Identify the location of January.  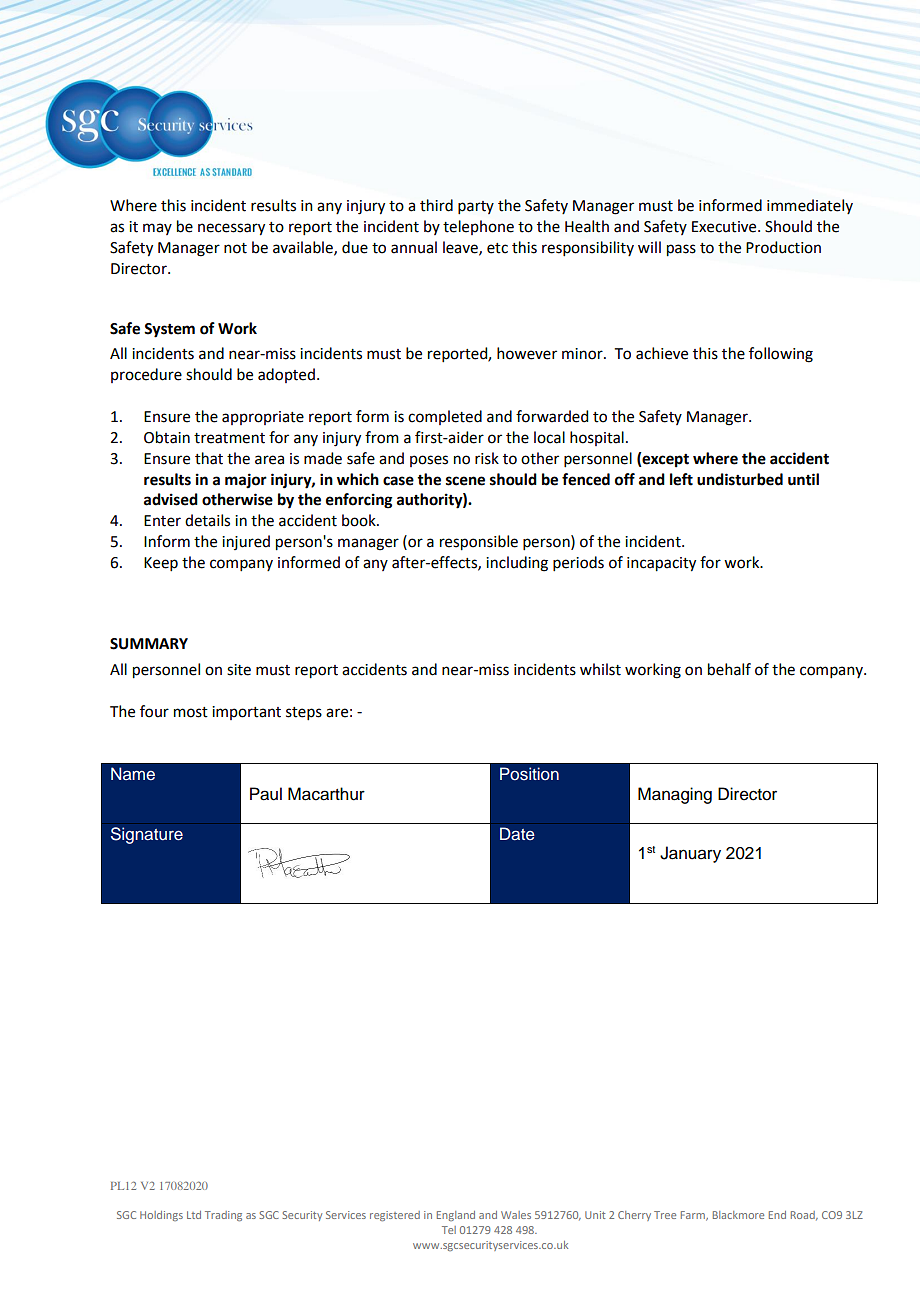
(690, 854).
